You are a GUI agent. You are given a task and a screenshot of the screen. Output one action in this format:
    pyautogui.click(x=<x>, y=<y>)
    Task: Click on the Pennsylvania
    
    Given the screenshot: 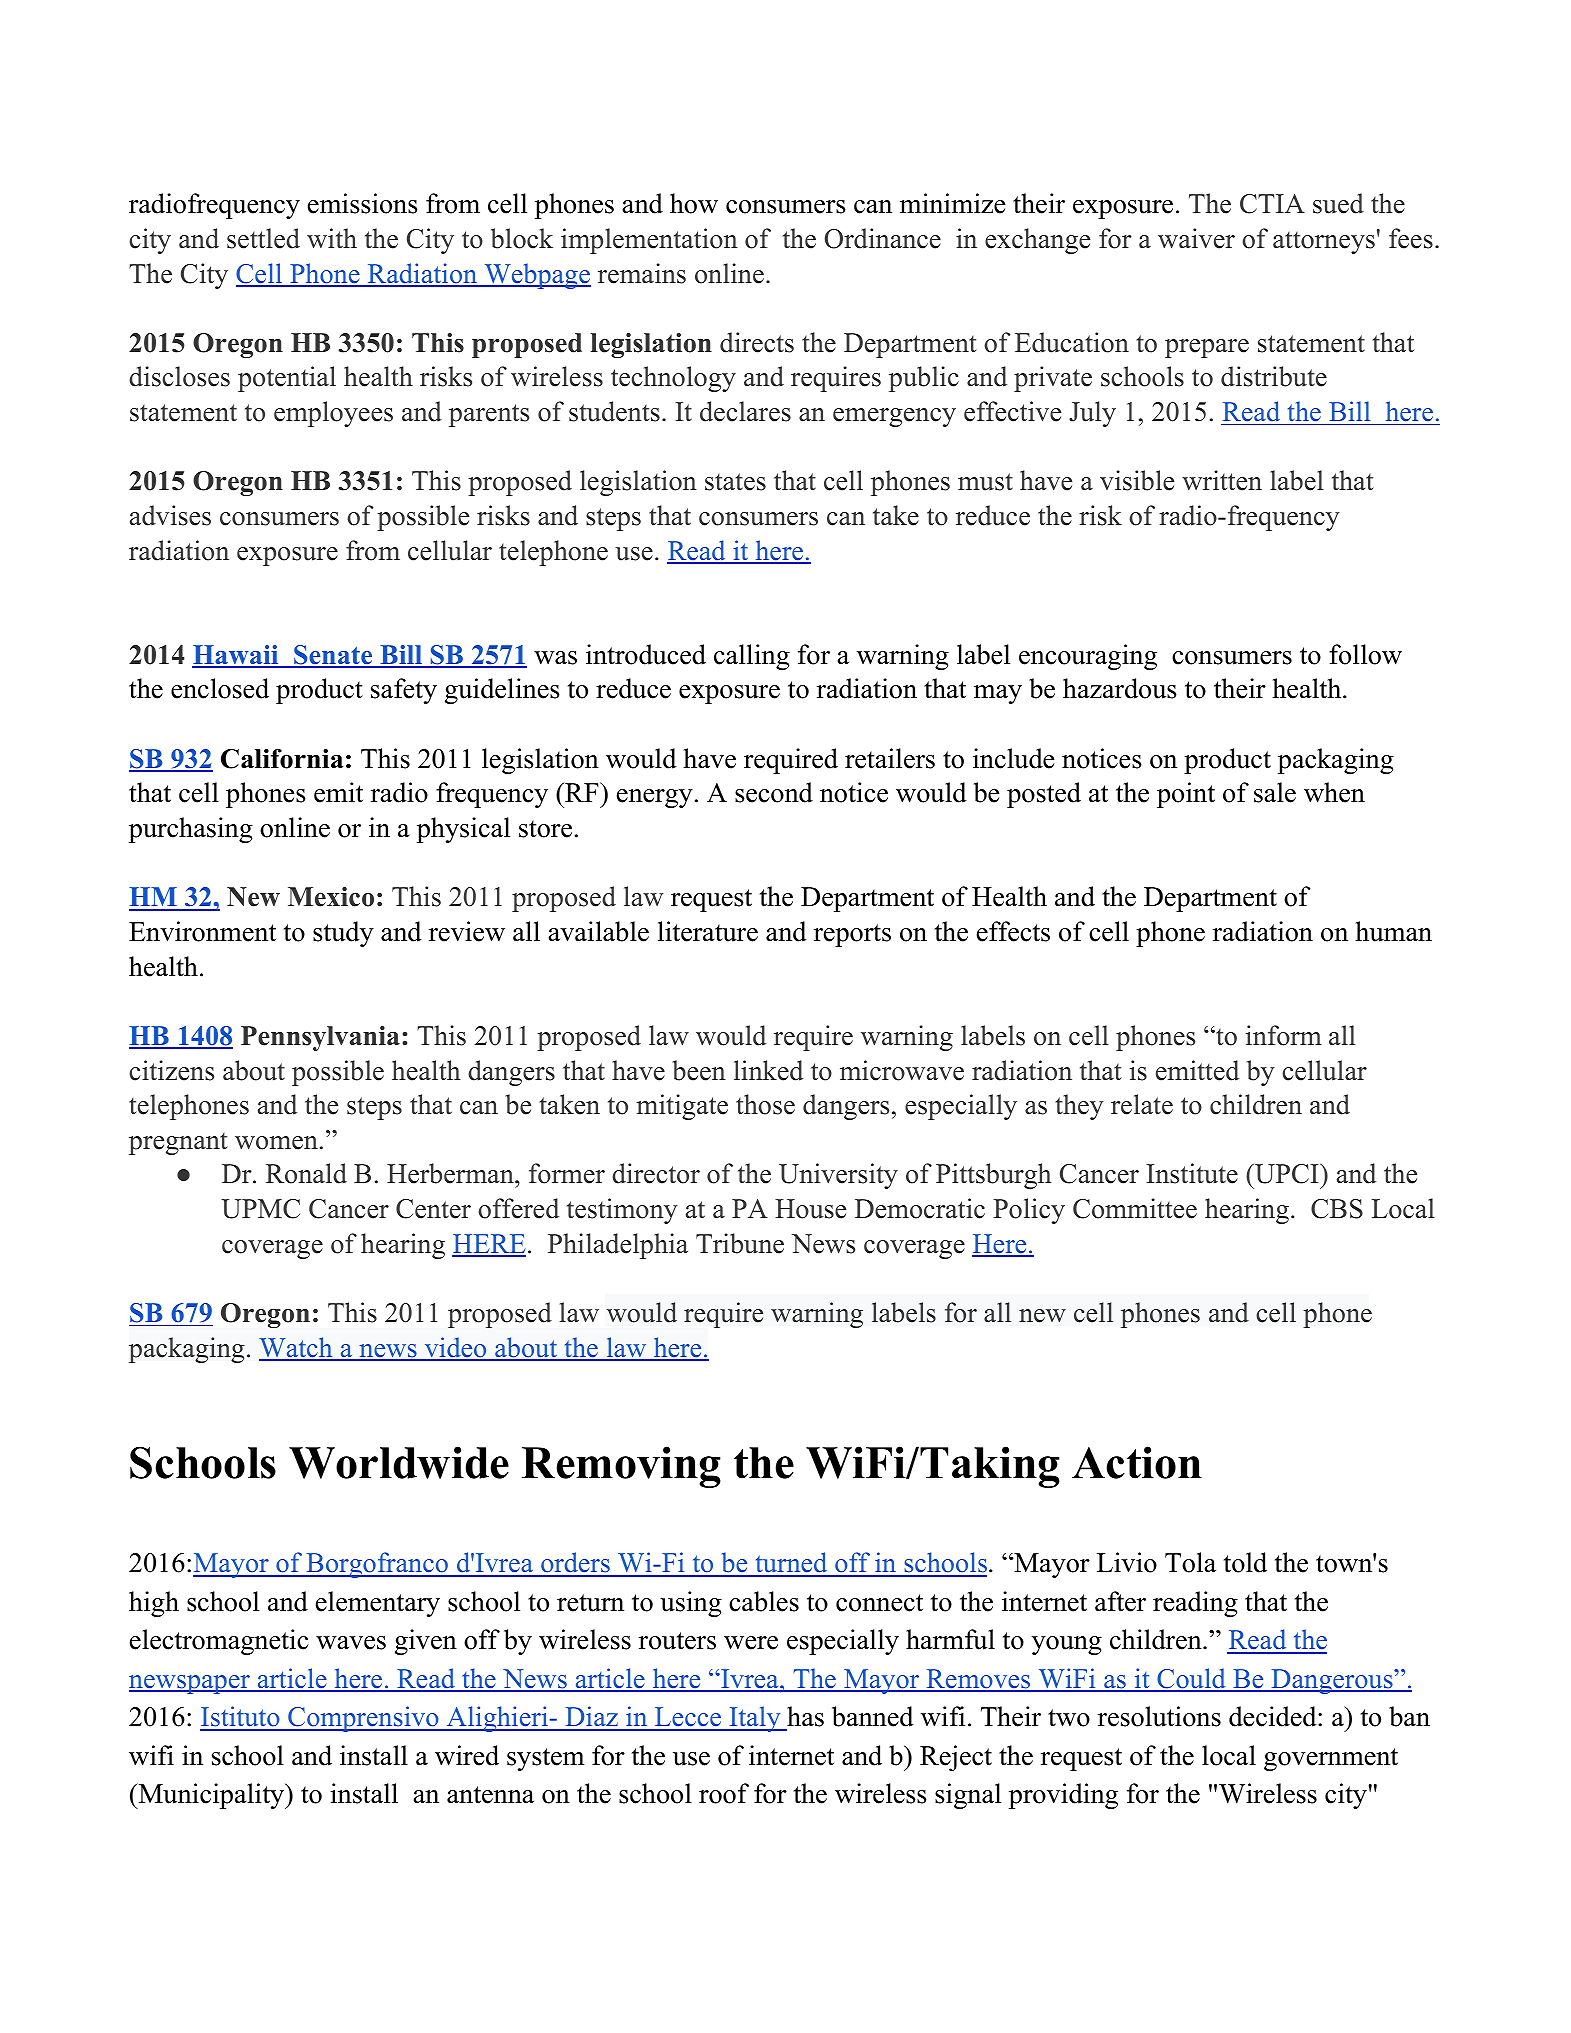 What is the action you would take?
    pyautogui.click(x=320, y=1038)
